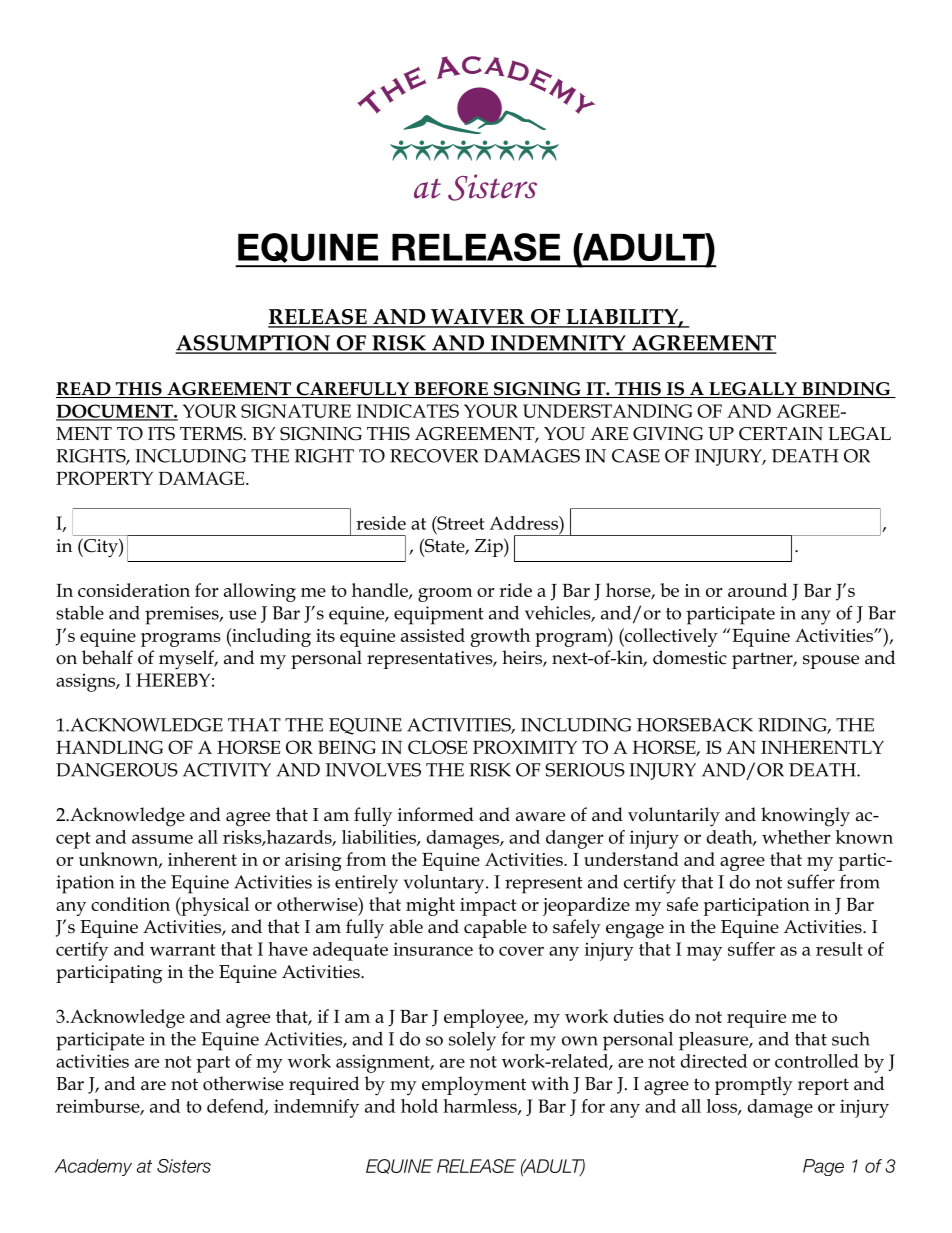 The image size is (952, 1233). Describe the element at coordinates (436, 814) in the image. I see `informed` at that location.
